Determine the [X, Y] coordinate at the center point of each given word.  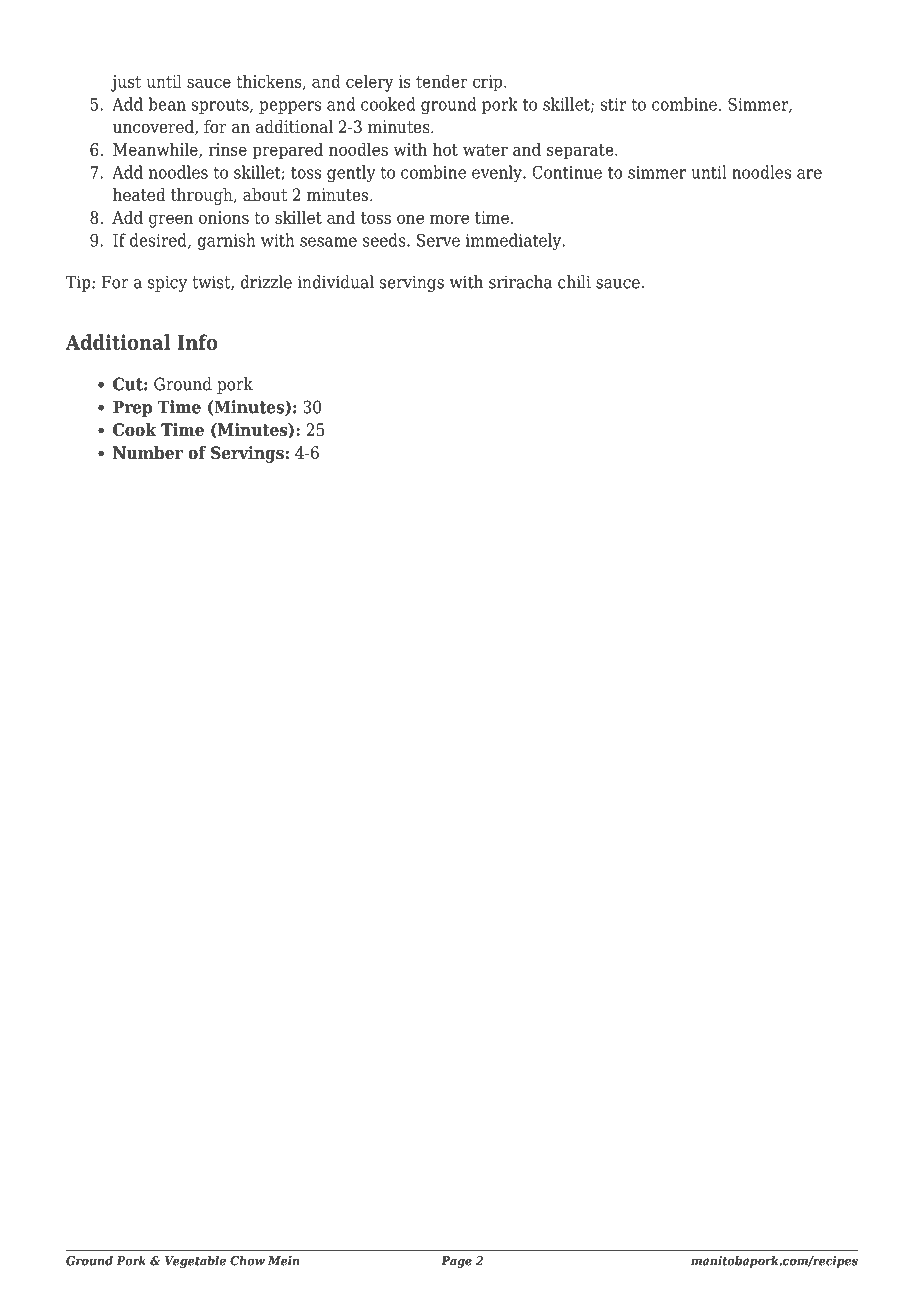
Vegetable [195, 1262]
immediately [515, 241]
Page [456, 1262]
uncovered [154, 127]
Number [148, 453]
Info [197, 342]
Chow [247, 1261]
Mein [284, 1261]
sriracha [520, 282]
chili [574, 282]
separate [581, 152]
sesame [328, 242]
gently [351, 173]
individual [336, 282]
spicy [167, 283]
